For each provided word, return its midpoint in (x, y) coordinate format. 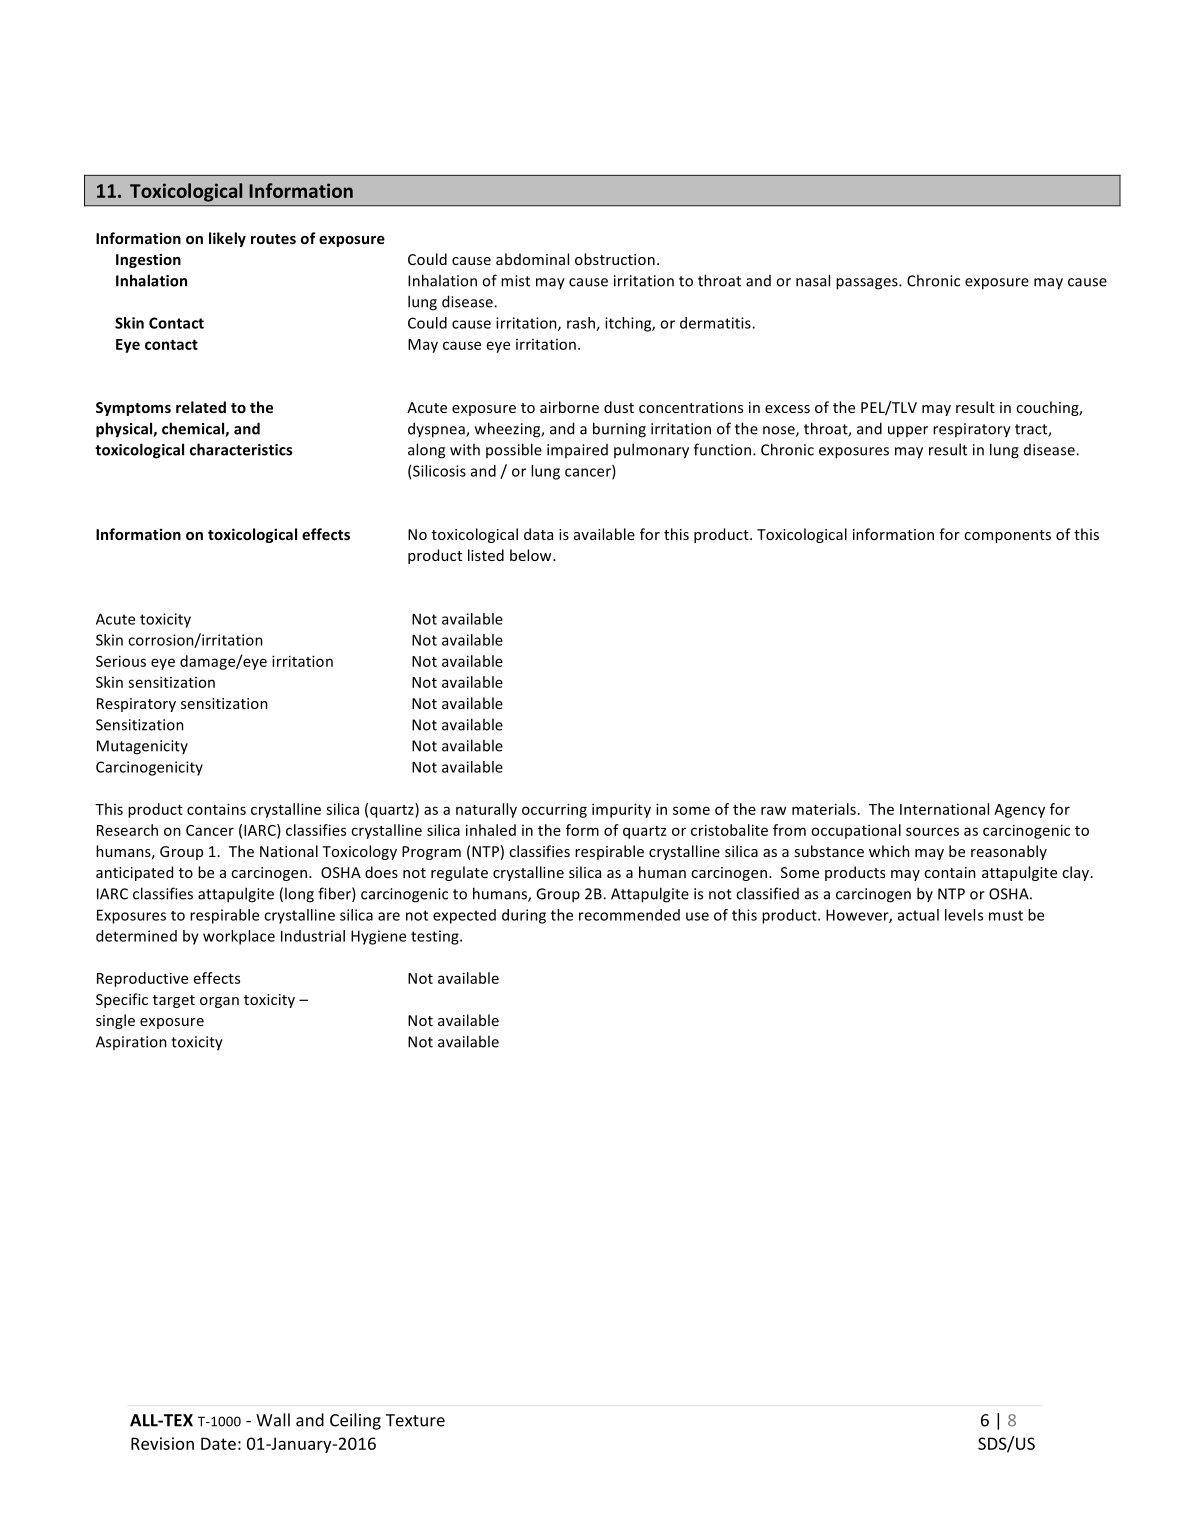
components (1007, 536)
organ (219, 1002)
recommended (629, 915)
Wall (273, 1420)
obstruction (615, 259)
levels (964, 915)
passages (868, 284)
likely (227, 239)
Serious (121, 661)
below (532, 555)
